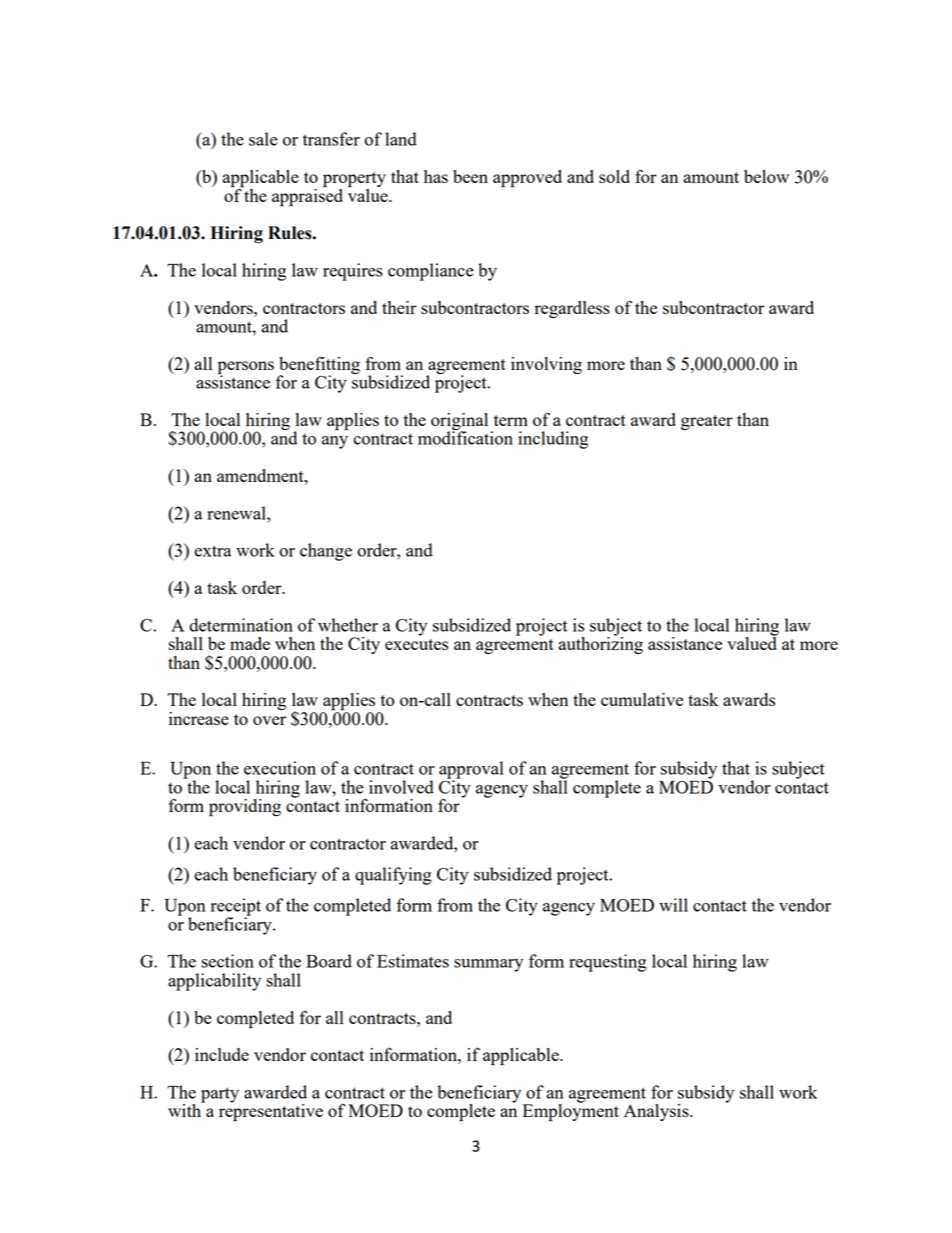 Image resolution: width=952 pixels, height=1233 pixels. Describe the element at coordinates (657, 1112) in the screenshot. I see `Analysis` at that location.
